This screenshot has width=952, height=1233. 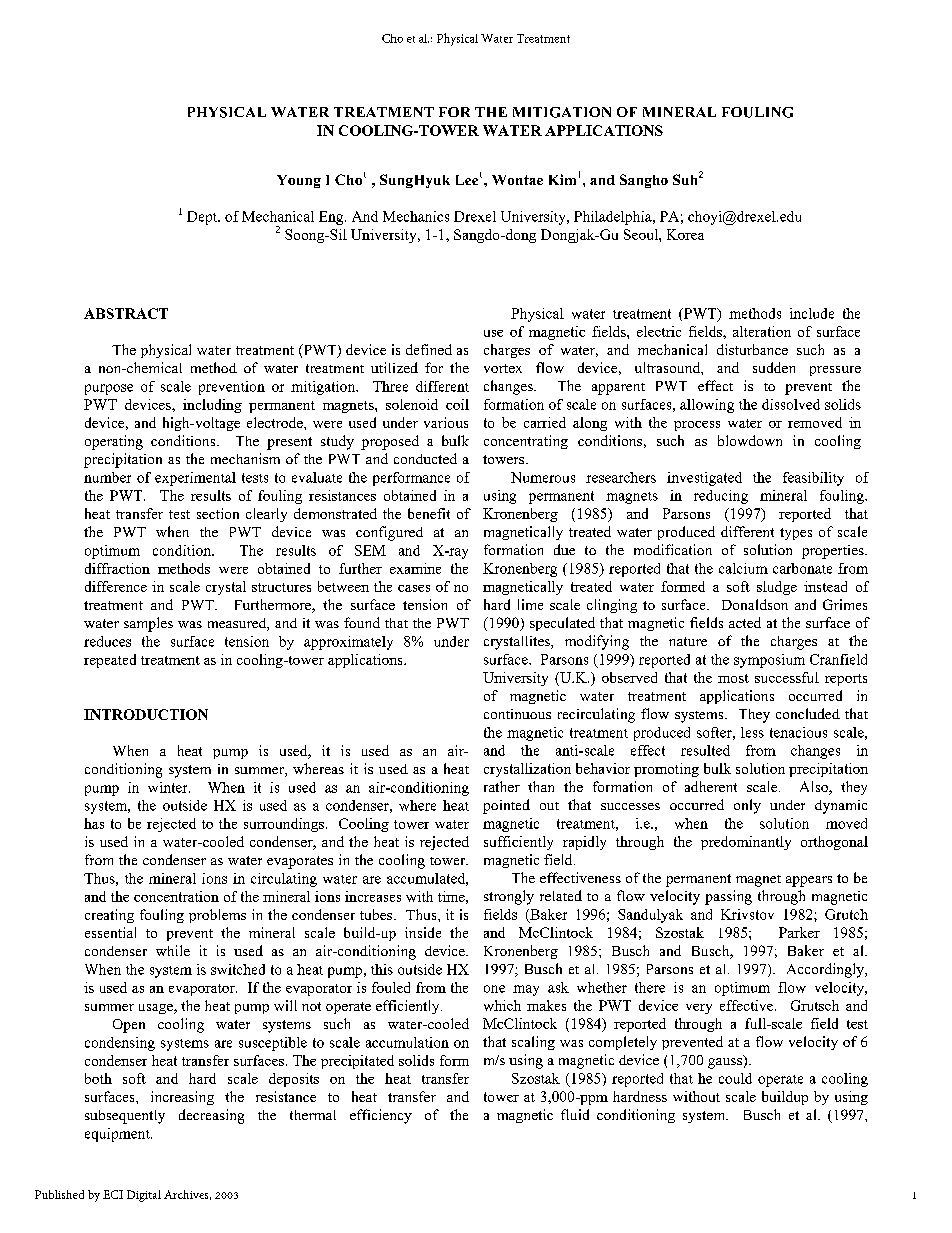 I want to click on purpose, so click(x=109, y=389).
